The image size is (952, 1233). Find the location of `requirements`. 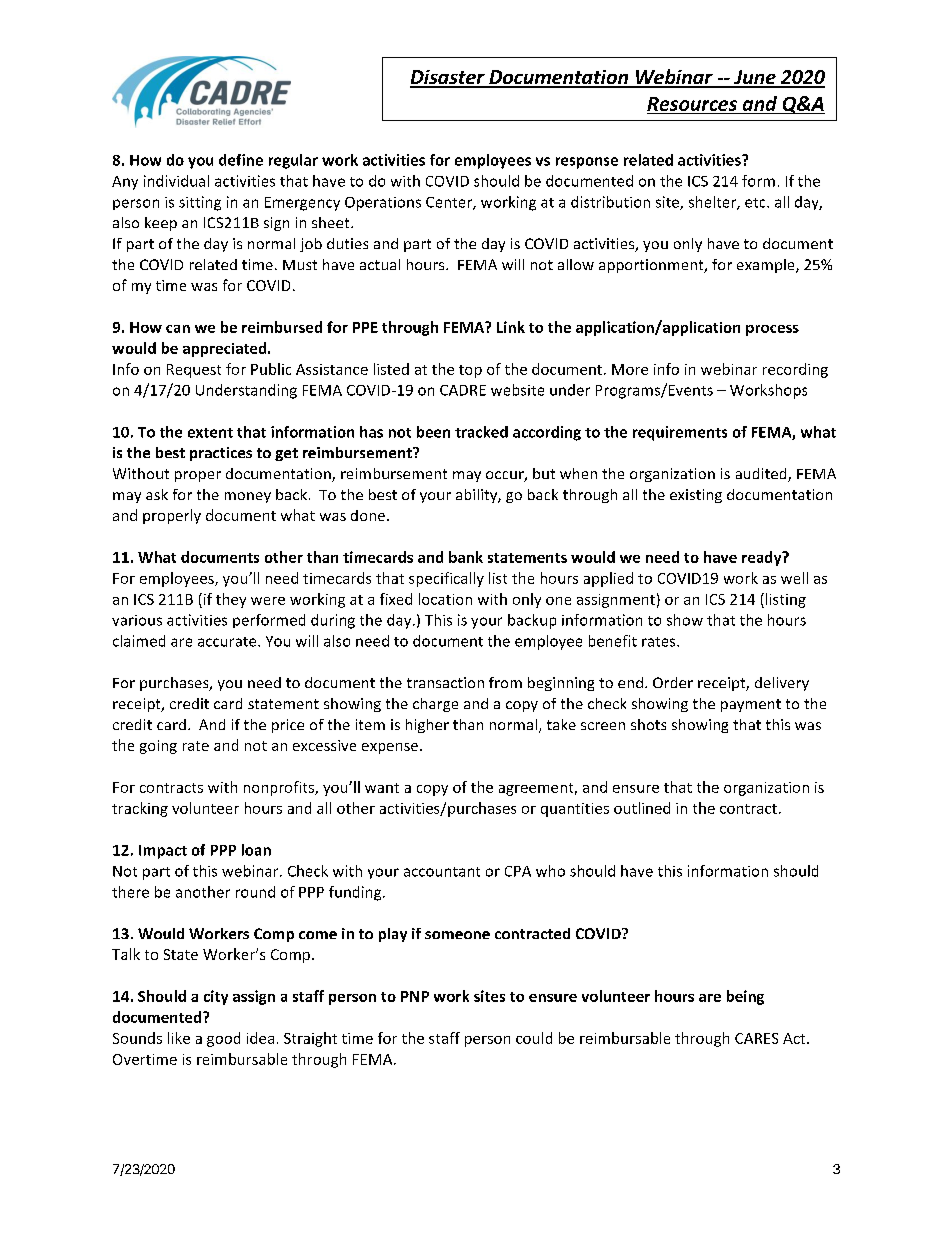

requirements is located at coordinates (680, 433).
